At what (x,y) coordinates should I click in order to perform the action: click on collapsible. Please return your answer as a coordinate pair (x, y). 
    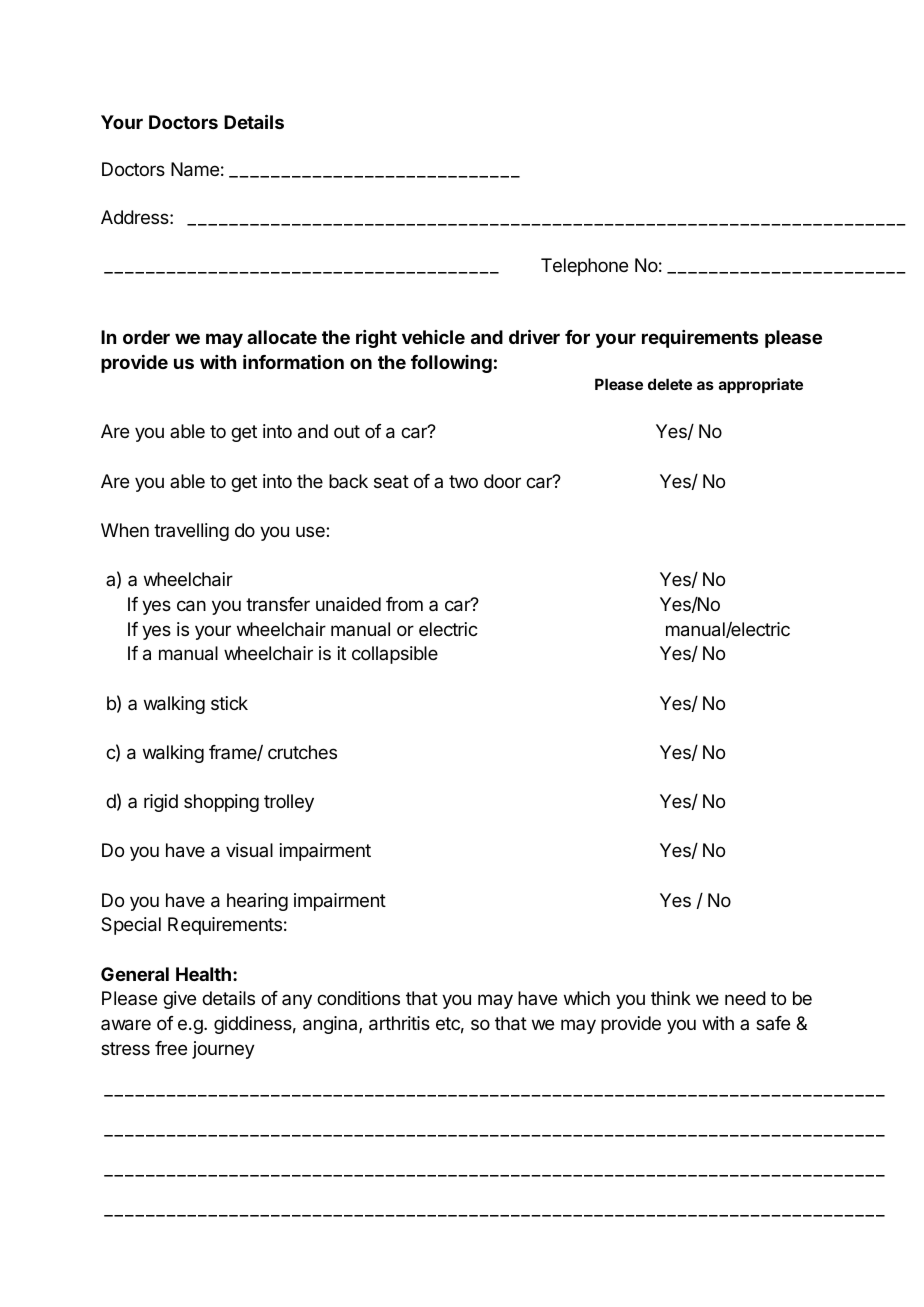
    Looking at the image, I should click on (395, 655).
